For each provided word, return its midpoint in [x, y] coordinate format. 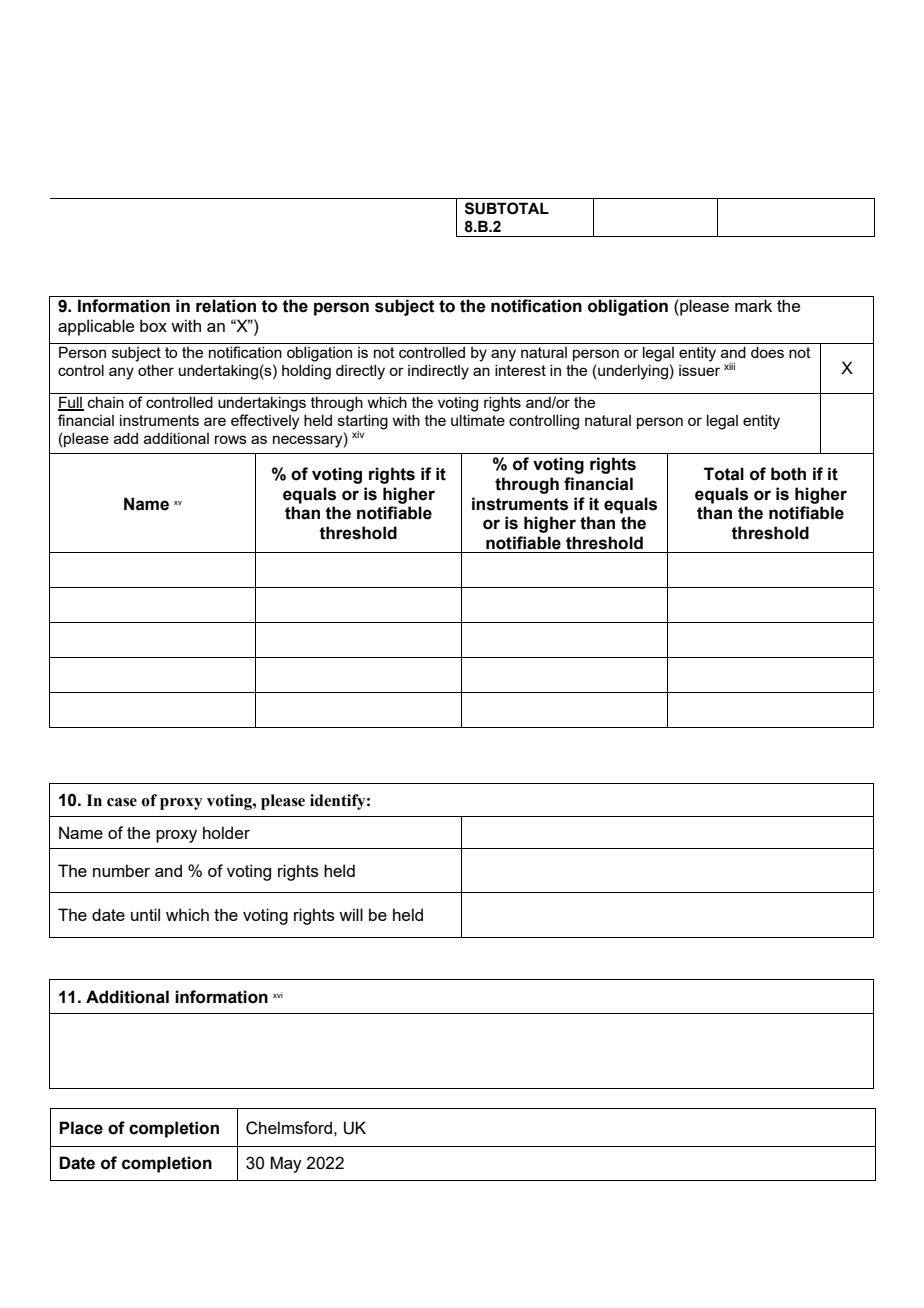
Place [81, 1128]
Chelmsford [289, 1128]
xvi [278, 995]
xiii [729, 366]
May [286, 1164]
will [351, 914]
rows [231, 439]
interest [520, 370]
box [153, 325]
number [121, 870]
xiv [358, 434]
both [788, 474]
